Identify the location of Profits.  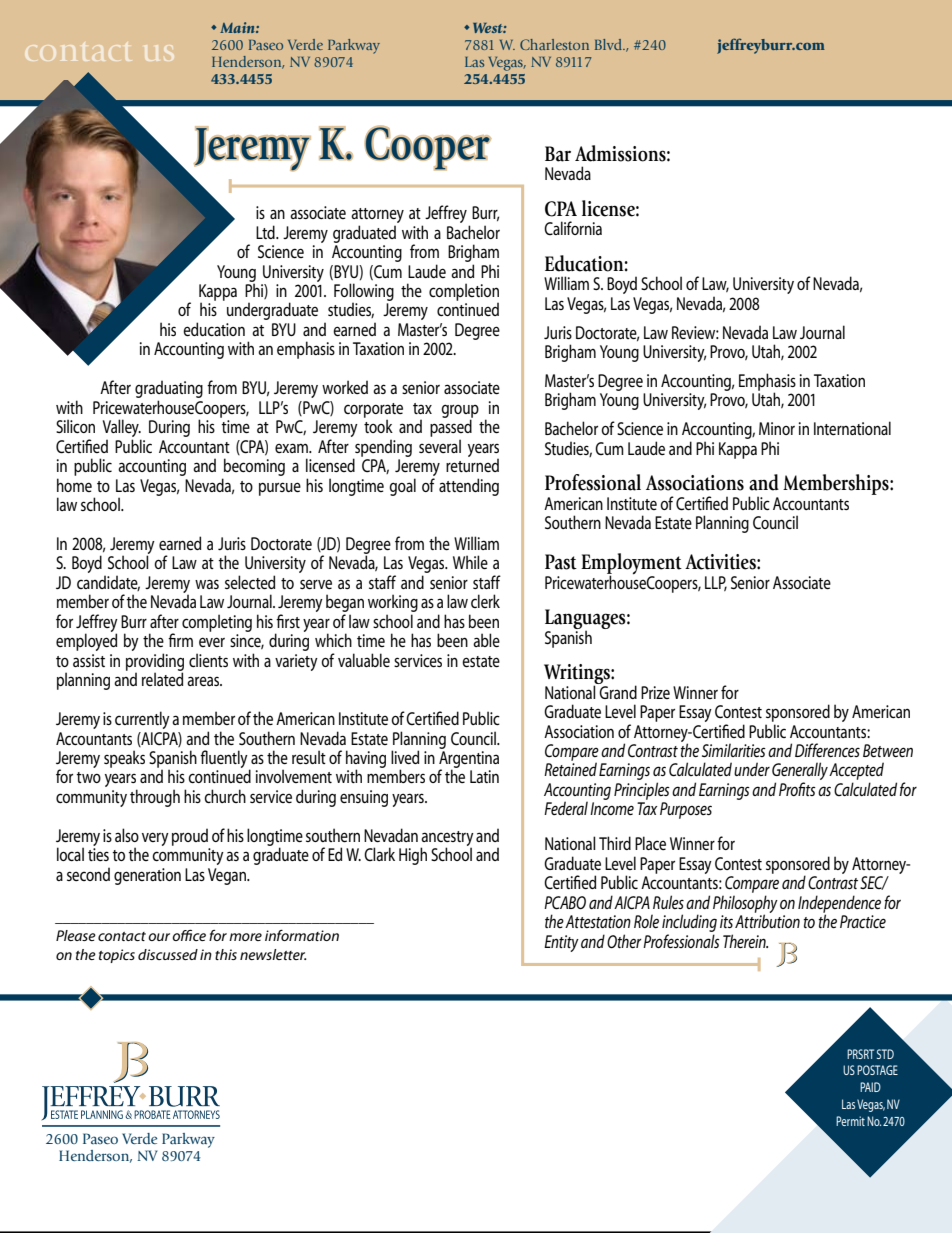
(797, 789).
